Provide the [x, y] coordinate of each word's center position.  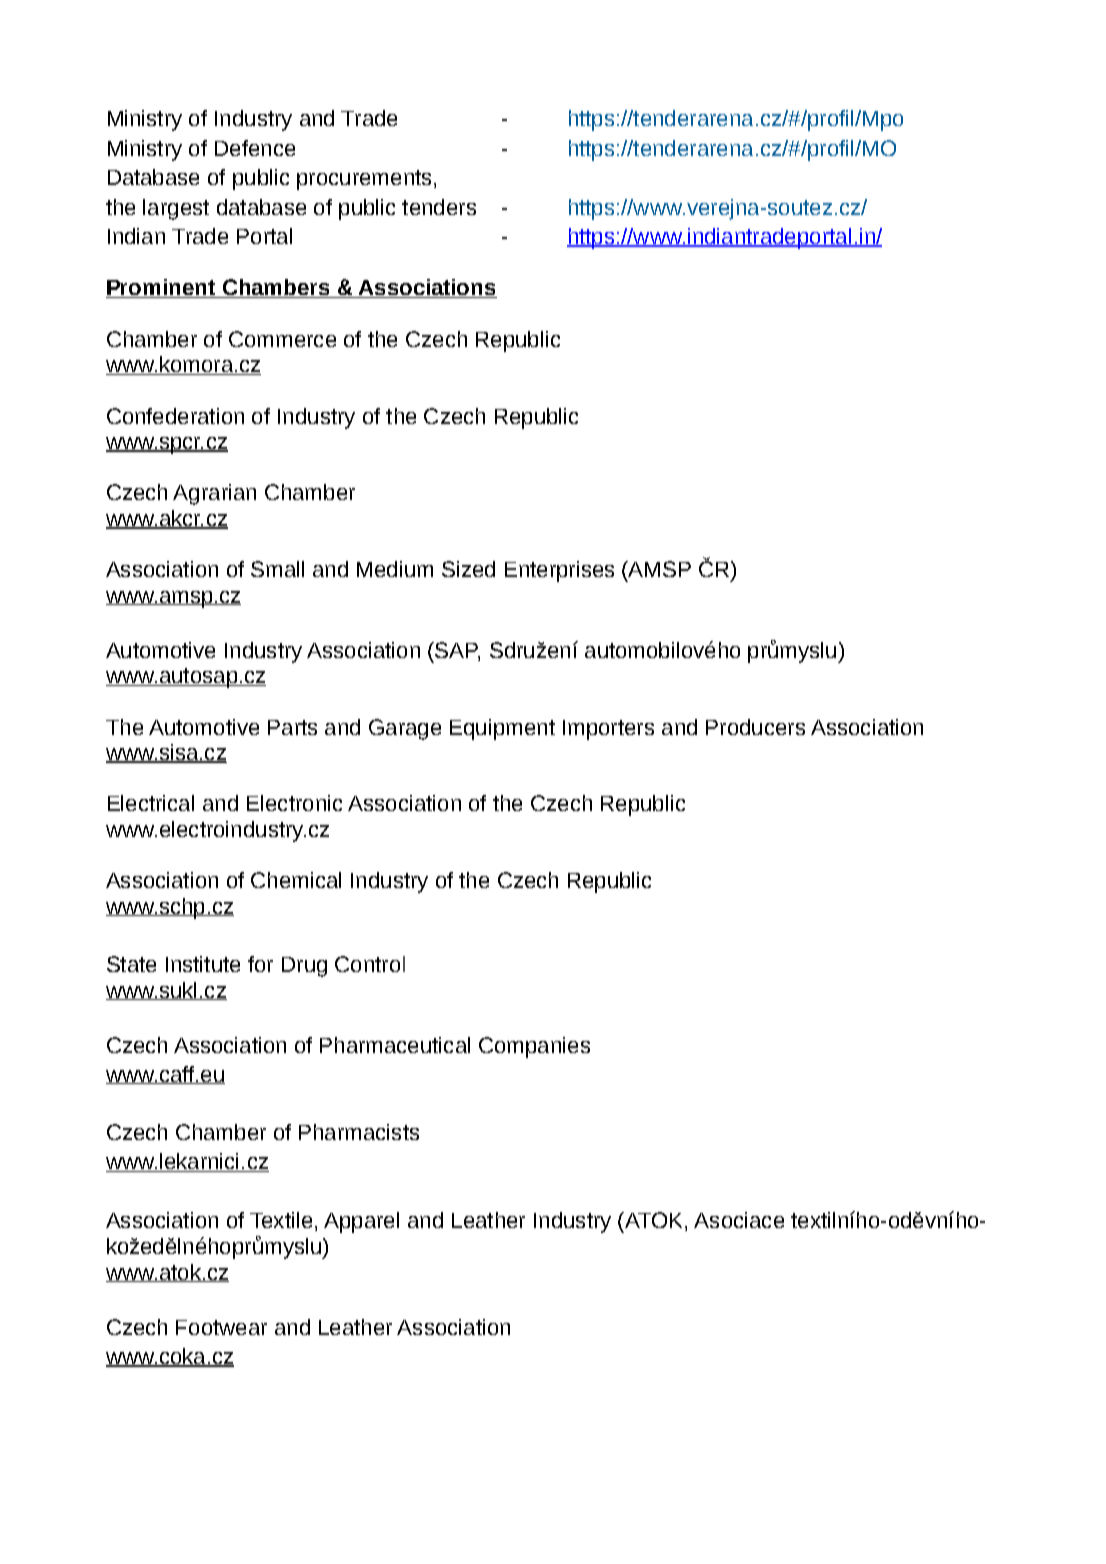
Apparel [361, 1222]
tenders [439, 207]
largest [176, 209]
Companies [534, 1047]
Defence [255, 148]
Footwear [221, 1327]
